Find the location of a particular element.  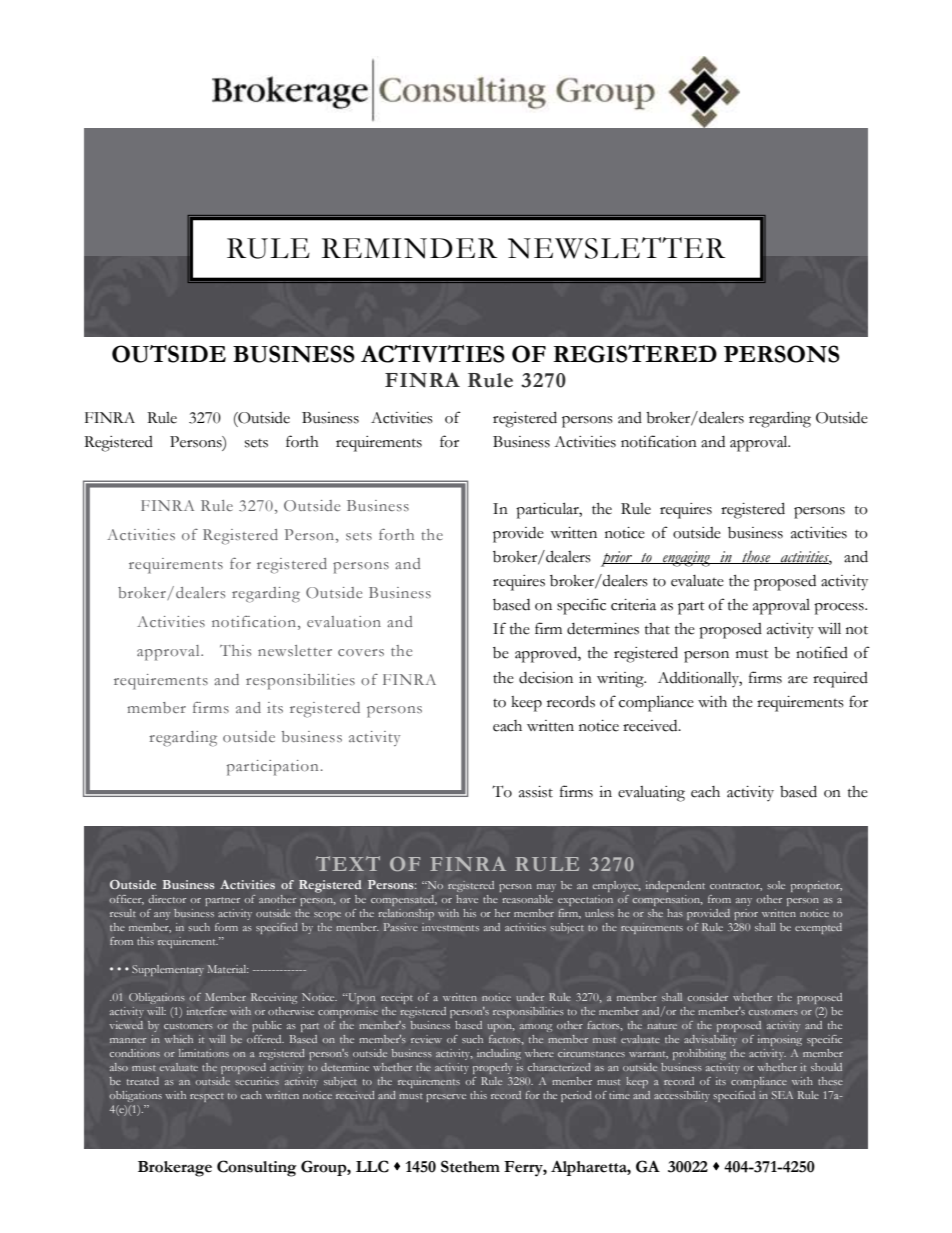

Consulting is located at coordinates (257, 1168).
